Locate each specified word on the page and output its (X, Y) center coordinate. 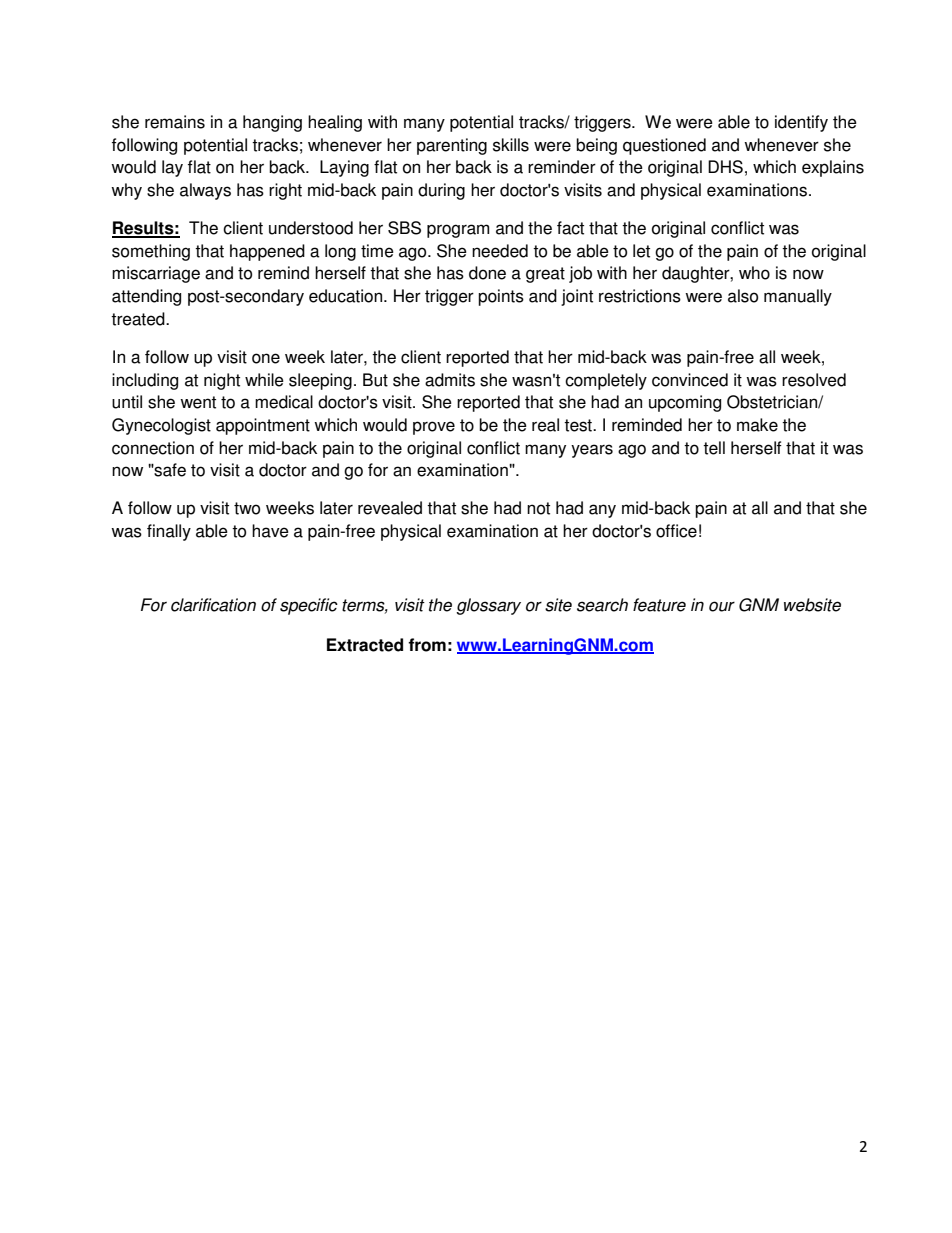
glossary (488, 606)
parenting (452, 146)
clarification (213, 605)
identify (801, 123)
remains (175, 122)
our (722, 606)
